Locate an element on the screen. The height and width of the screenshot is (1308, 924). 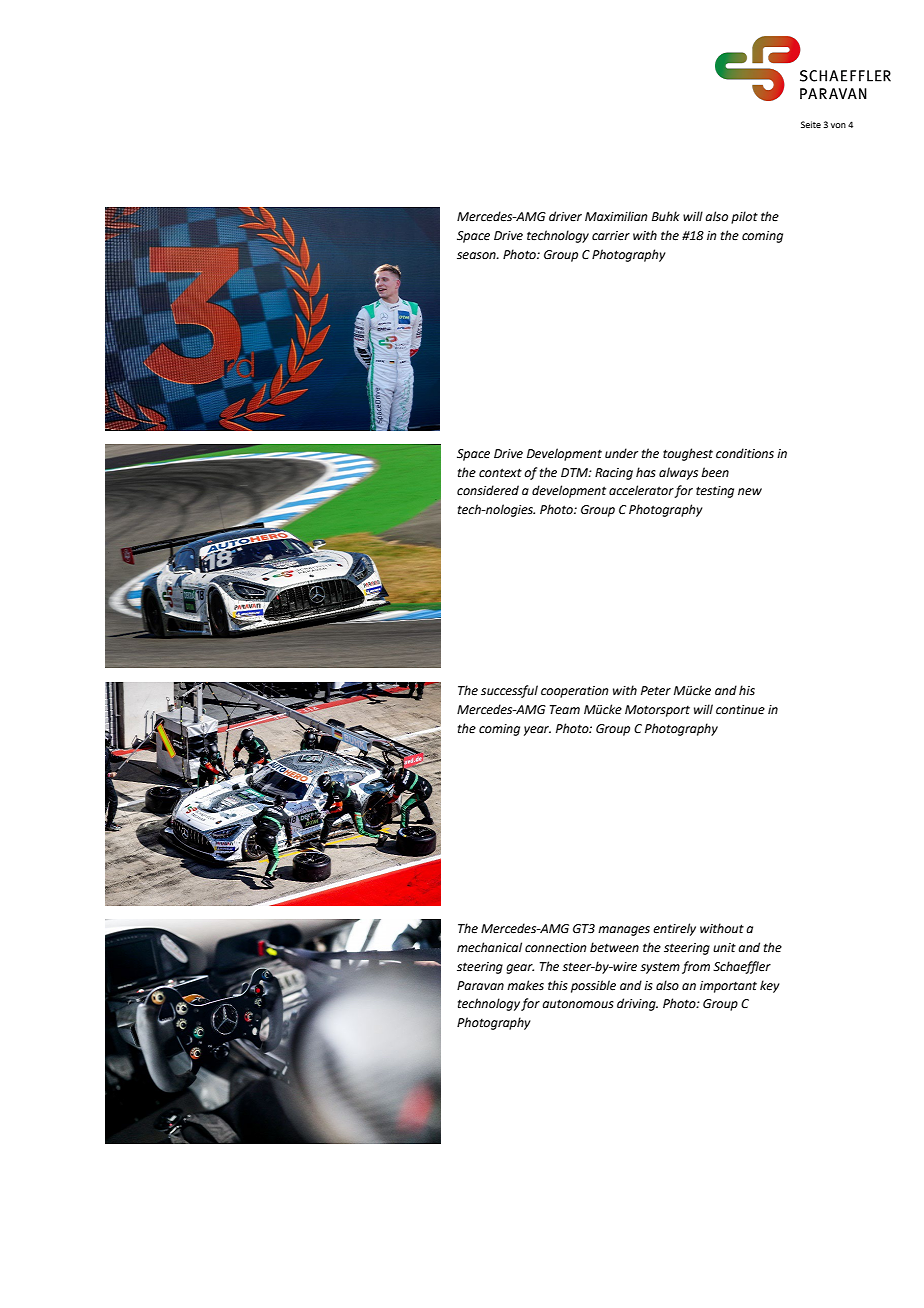
Maximilian is located at coordinates (616, 216).
